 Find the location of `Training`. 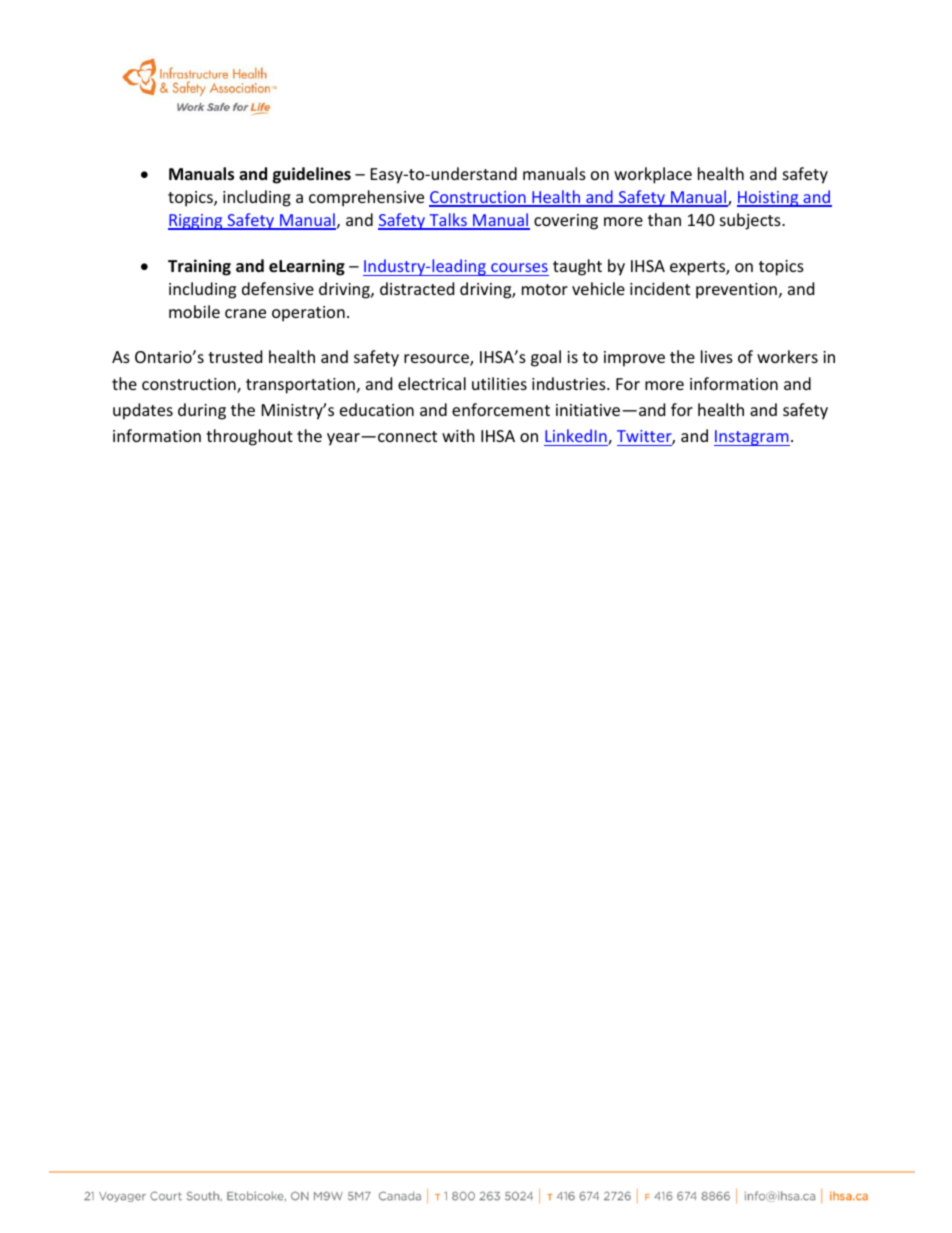

Training is located at coordinates (199, 267).
